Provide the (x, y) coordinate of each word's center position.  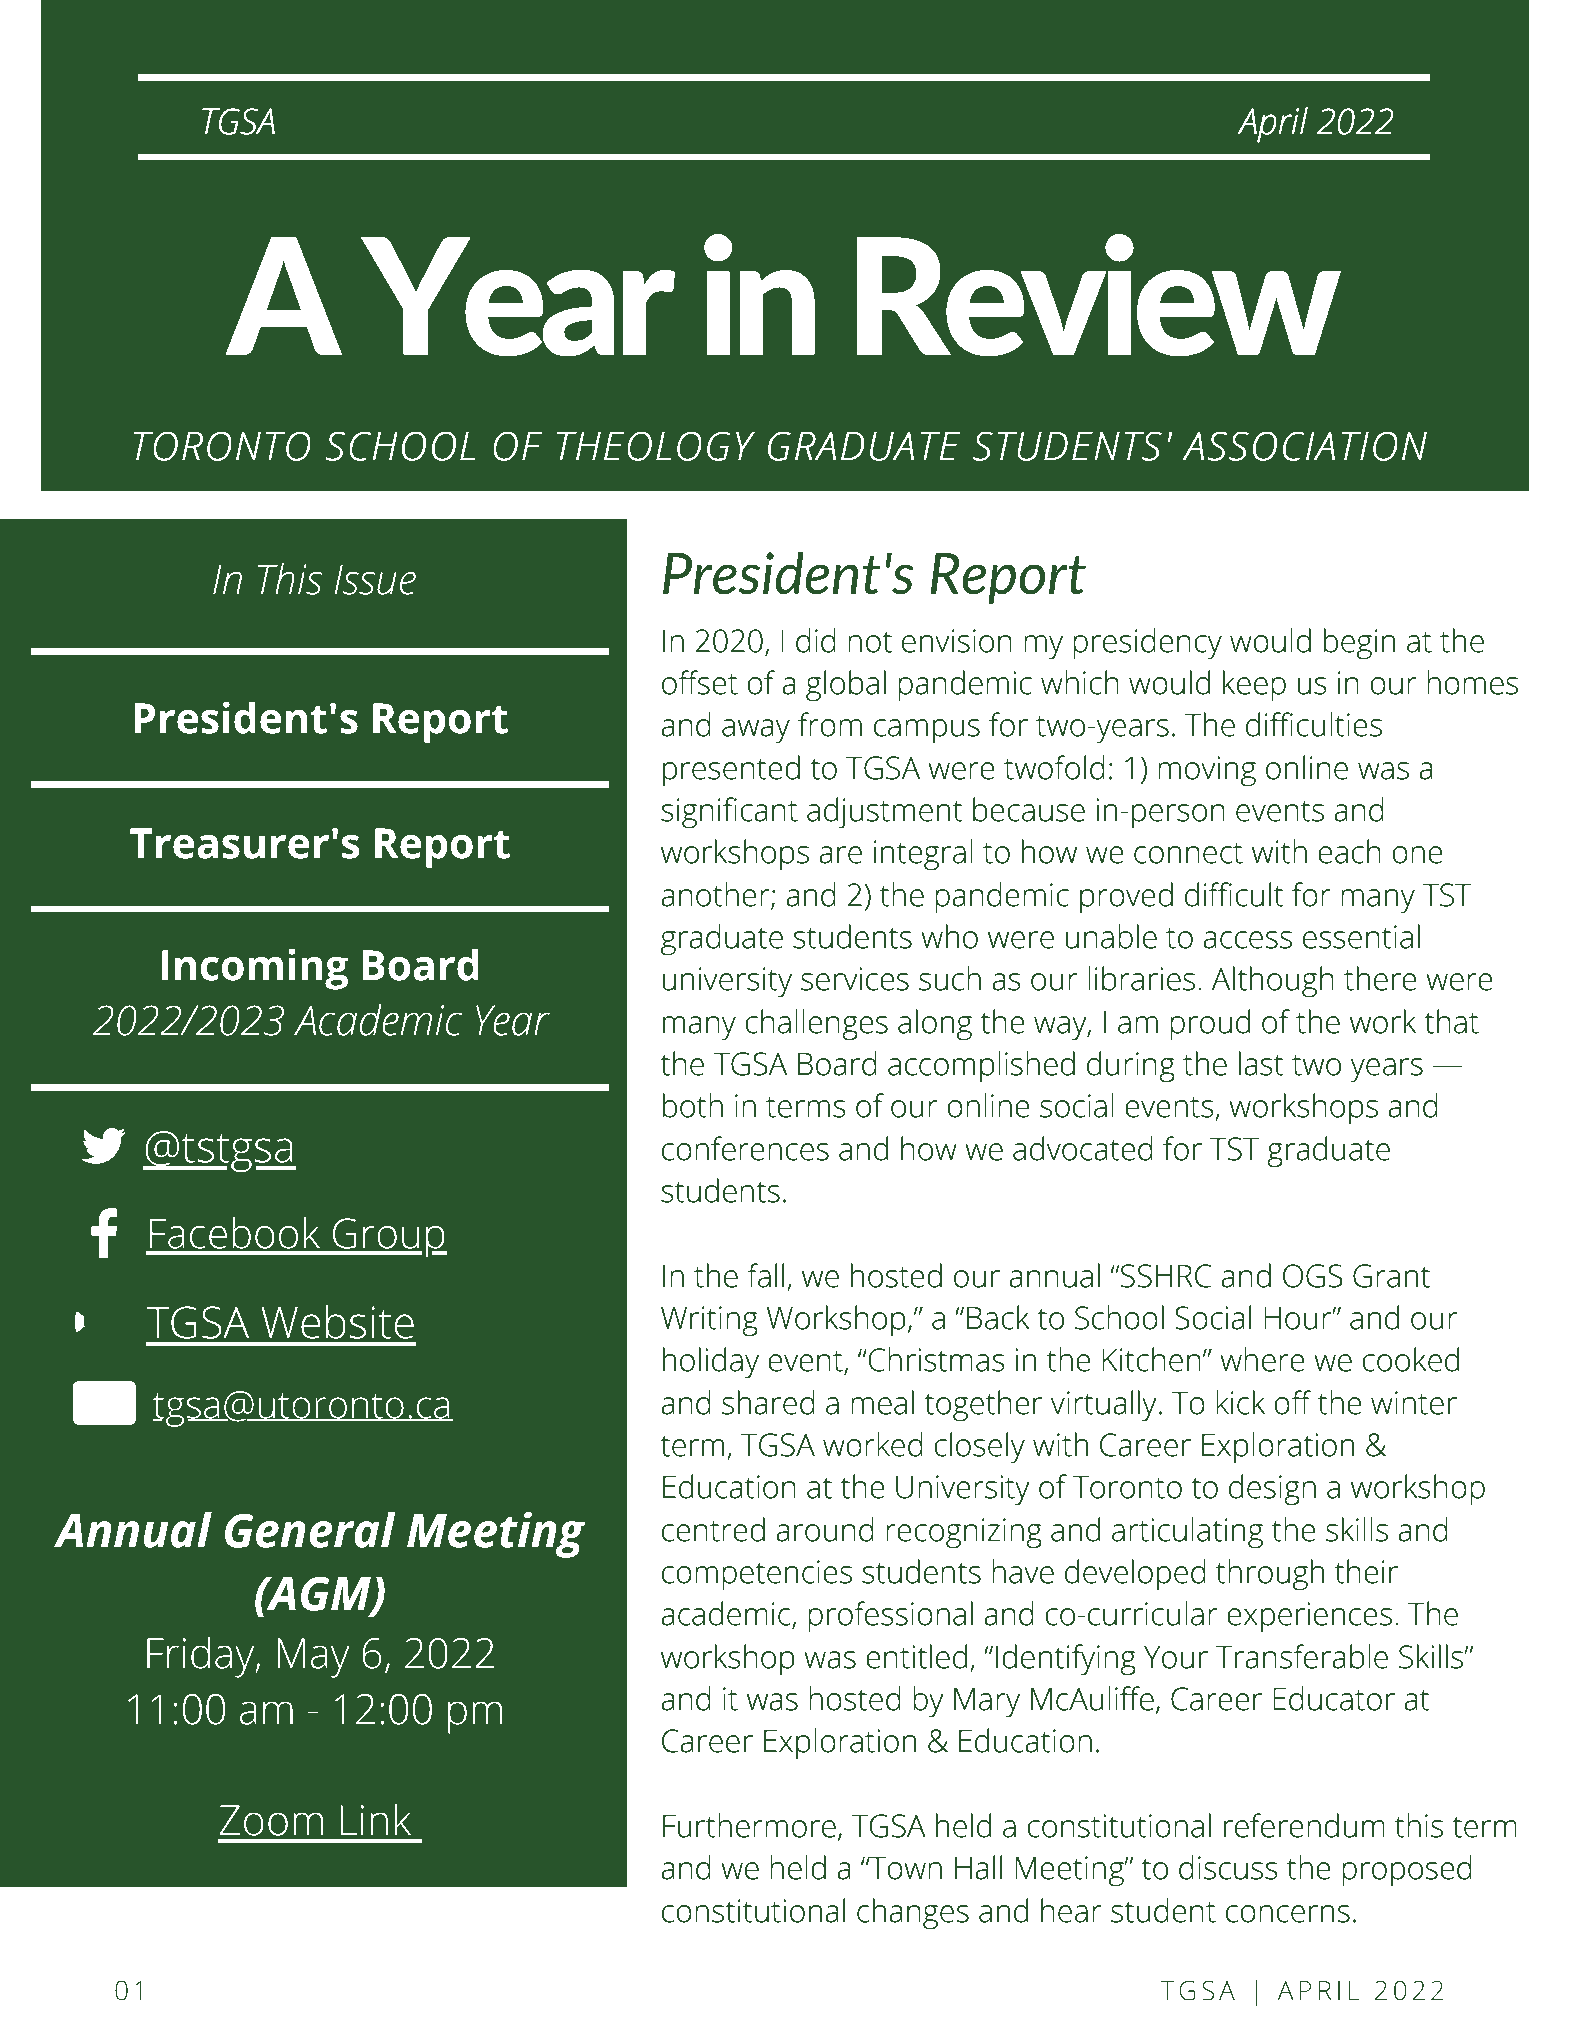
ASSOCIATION (1305, 446)
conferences (745, 1148)
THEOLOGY (656, 446)
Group (389, 1238)
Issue (375, 580)
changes (913, 1914)
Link (375, 1819)
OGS (1313, 1276)
